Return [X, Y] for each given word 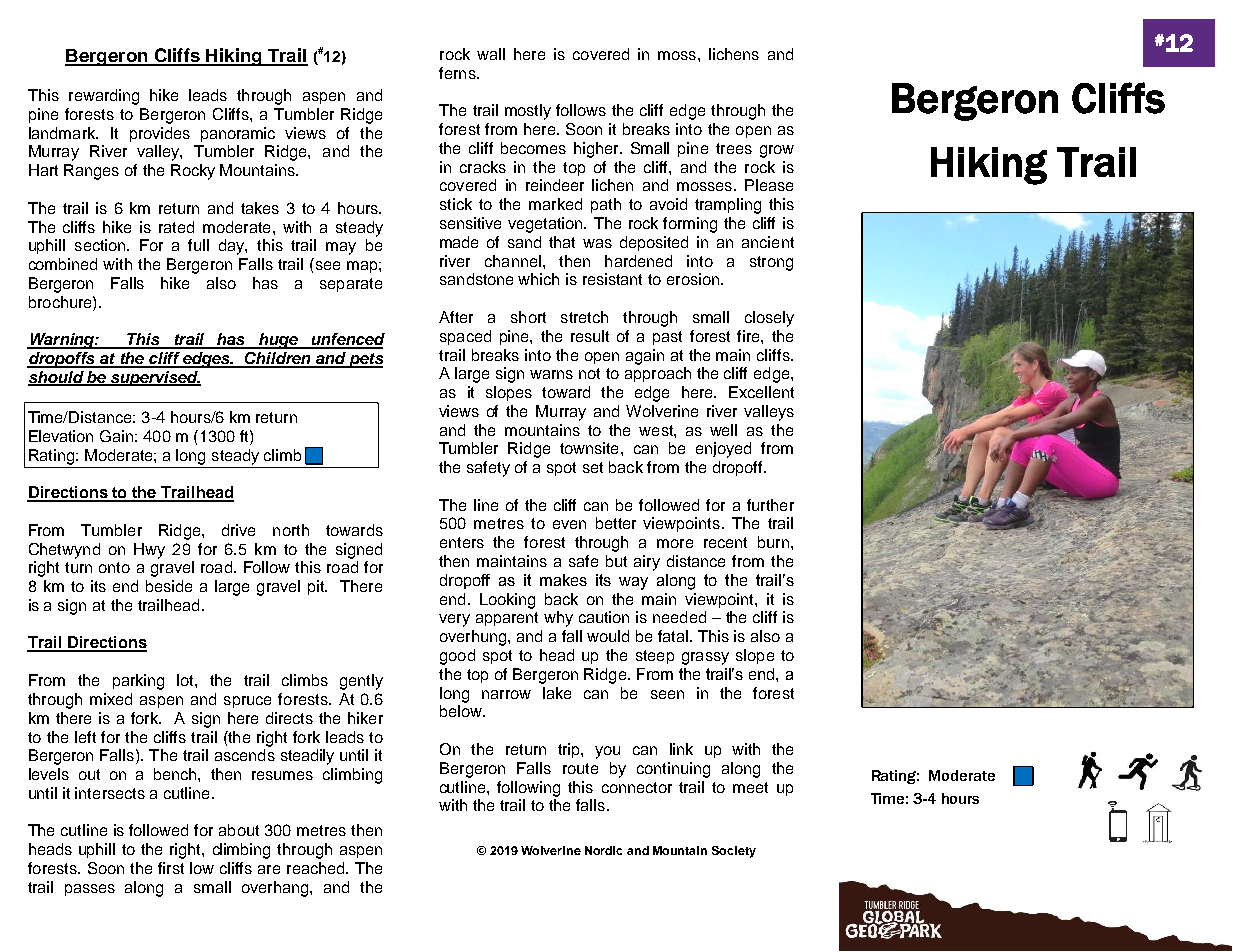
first [171, 868]
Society [734, 852]
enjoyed [723, 450]
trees [734, 148]
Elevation [61, 436]
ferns [458, 73]
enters [462, 542]
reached [317, 868]
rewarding [104, 97]
